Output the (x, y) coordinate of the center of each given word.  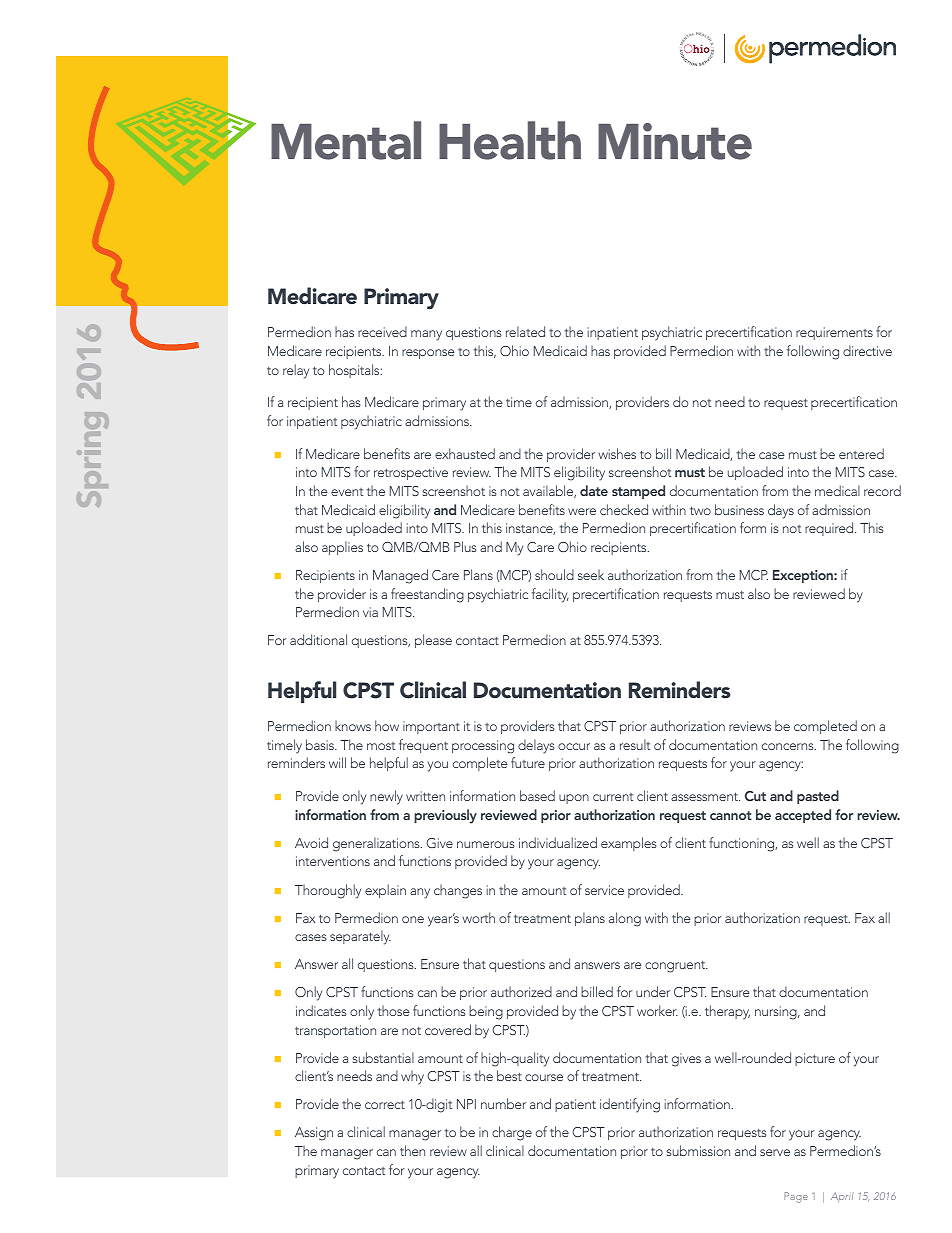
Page (796, 1197)
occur (574, 746)
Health (510, 140)
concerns (789, 746)
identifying (630, 1105)
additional (318, 639)
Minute (675, 141)
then (412, 1150)
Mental (346, 140)
